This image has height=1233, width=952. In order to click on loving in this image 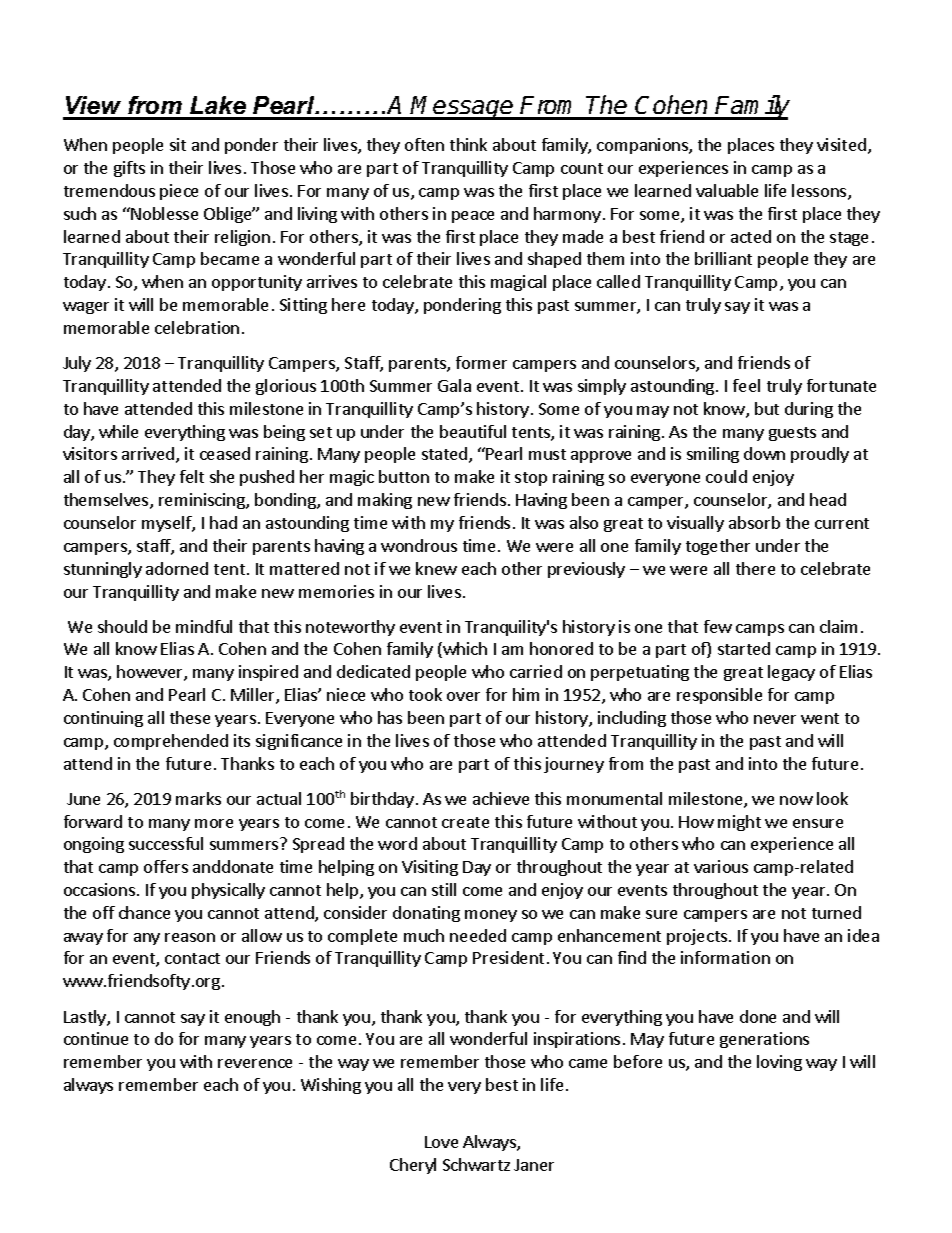, I will do `click(779, 1063)`.
